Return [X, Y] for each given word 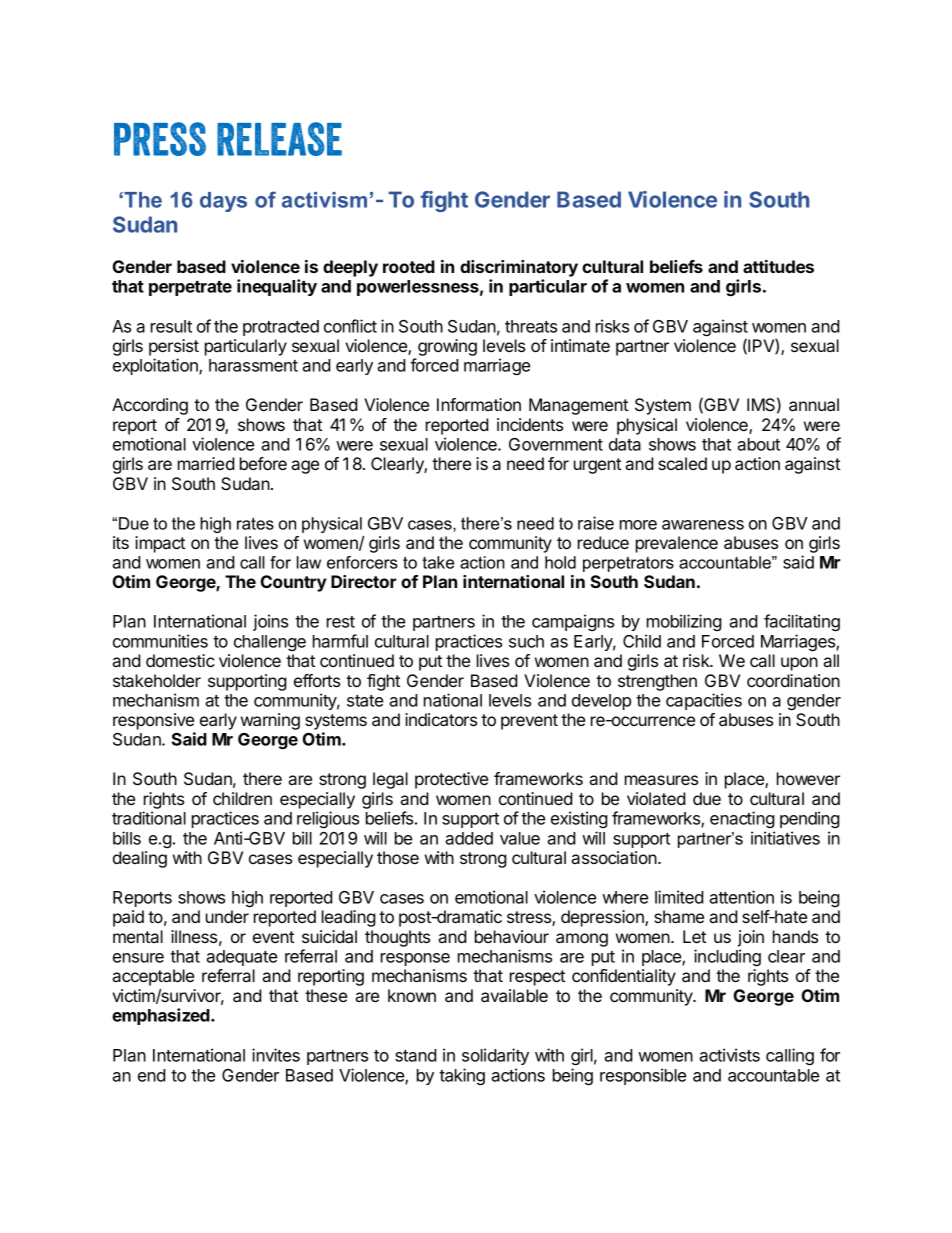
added [469, 838]
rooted [409, 266]
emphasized [162, 1016]
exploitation [156, 366]
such [526, 641]
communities [160, 641]
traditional [149, 818]
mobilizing [684, 622]
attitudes [778, 266]
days [223, 202]
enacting [742, 819]
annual [814, 404]
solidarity [495, 1056]
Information [479, 404]
